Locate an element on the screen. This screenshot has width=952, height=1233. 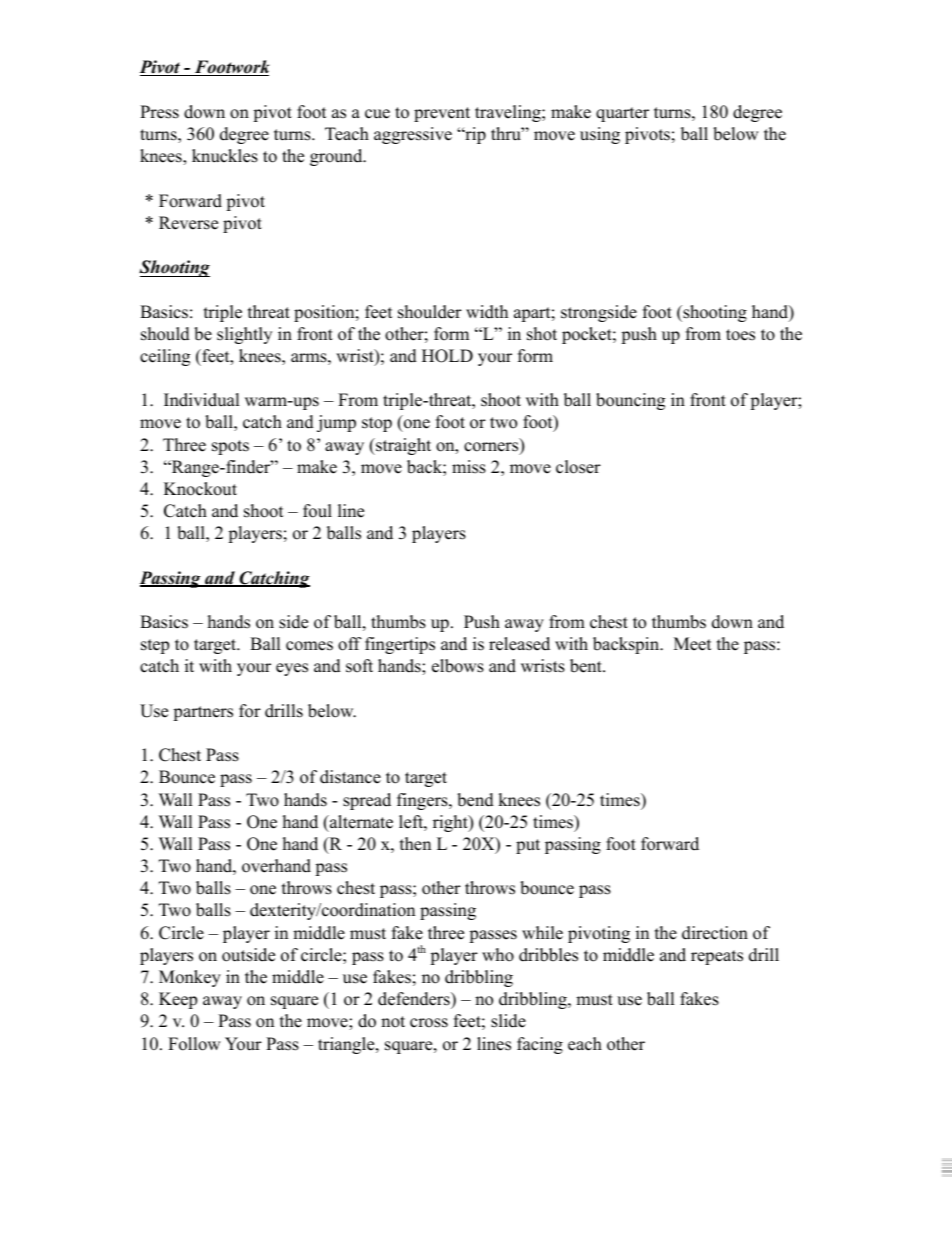
quarter is located at coordinates (622, 114).
